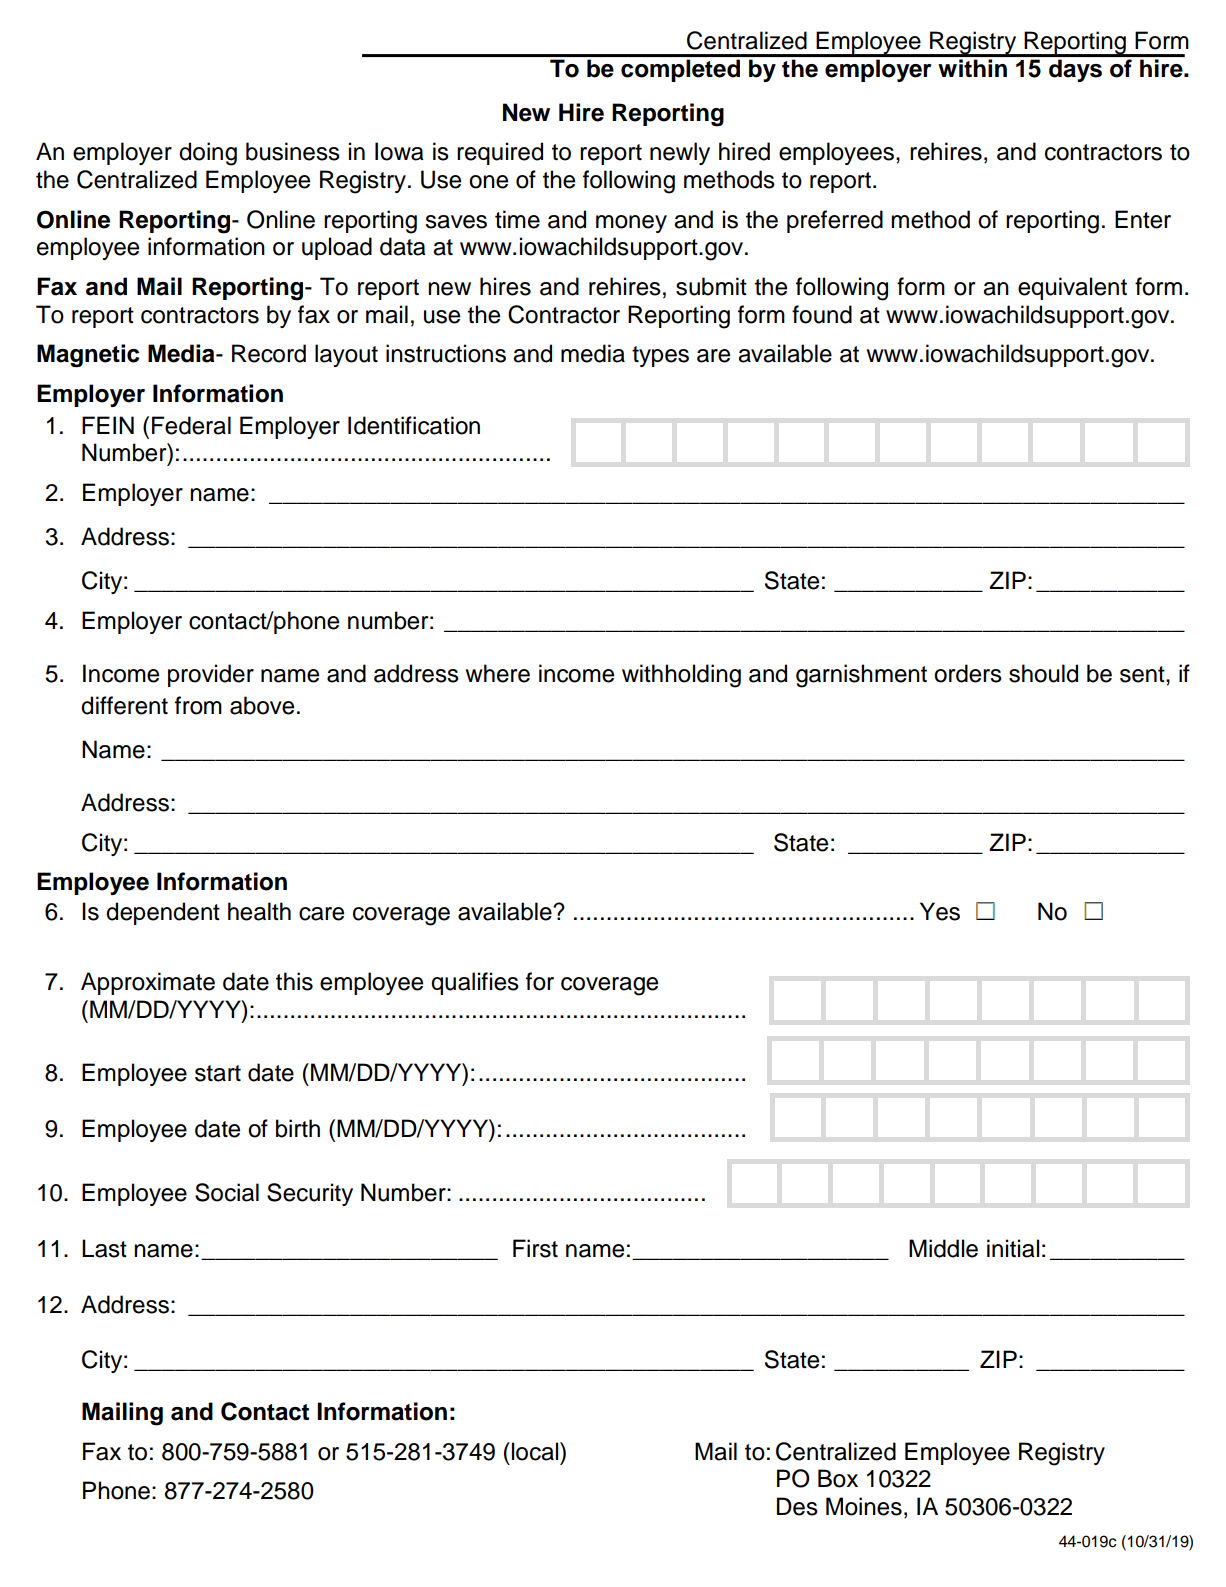 The image size is (1226, 1587). I want to click on Yes, so click(940, 911).
